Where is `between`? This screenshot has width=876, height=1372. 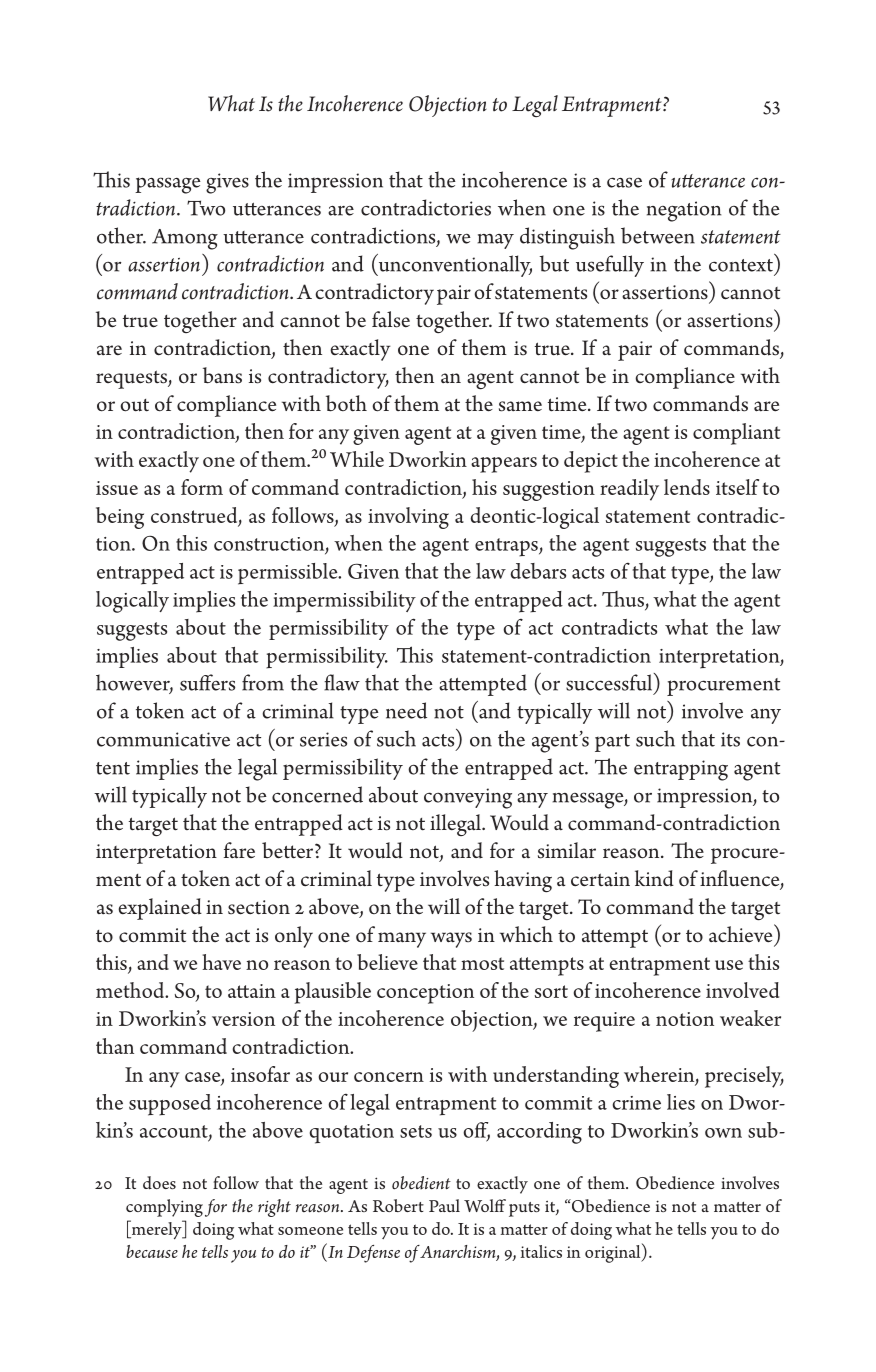
between is located at coordinates (658, 235).
